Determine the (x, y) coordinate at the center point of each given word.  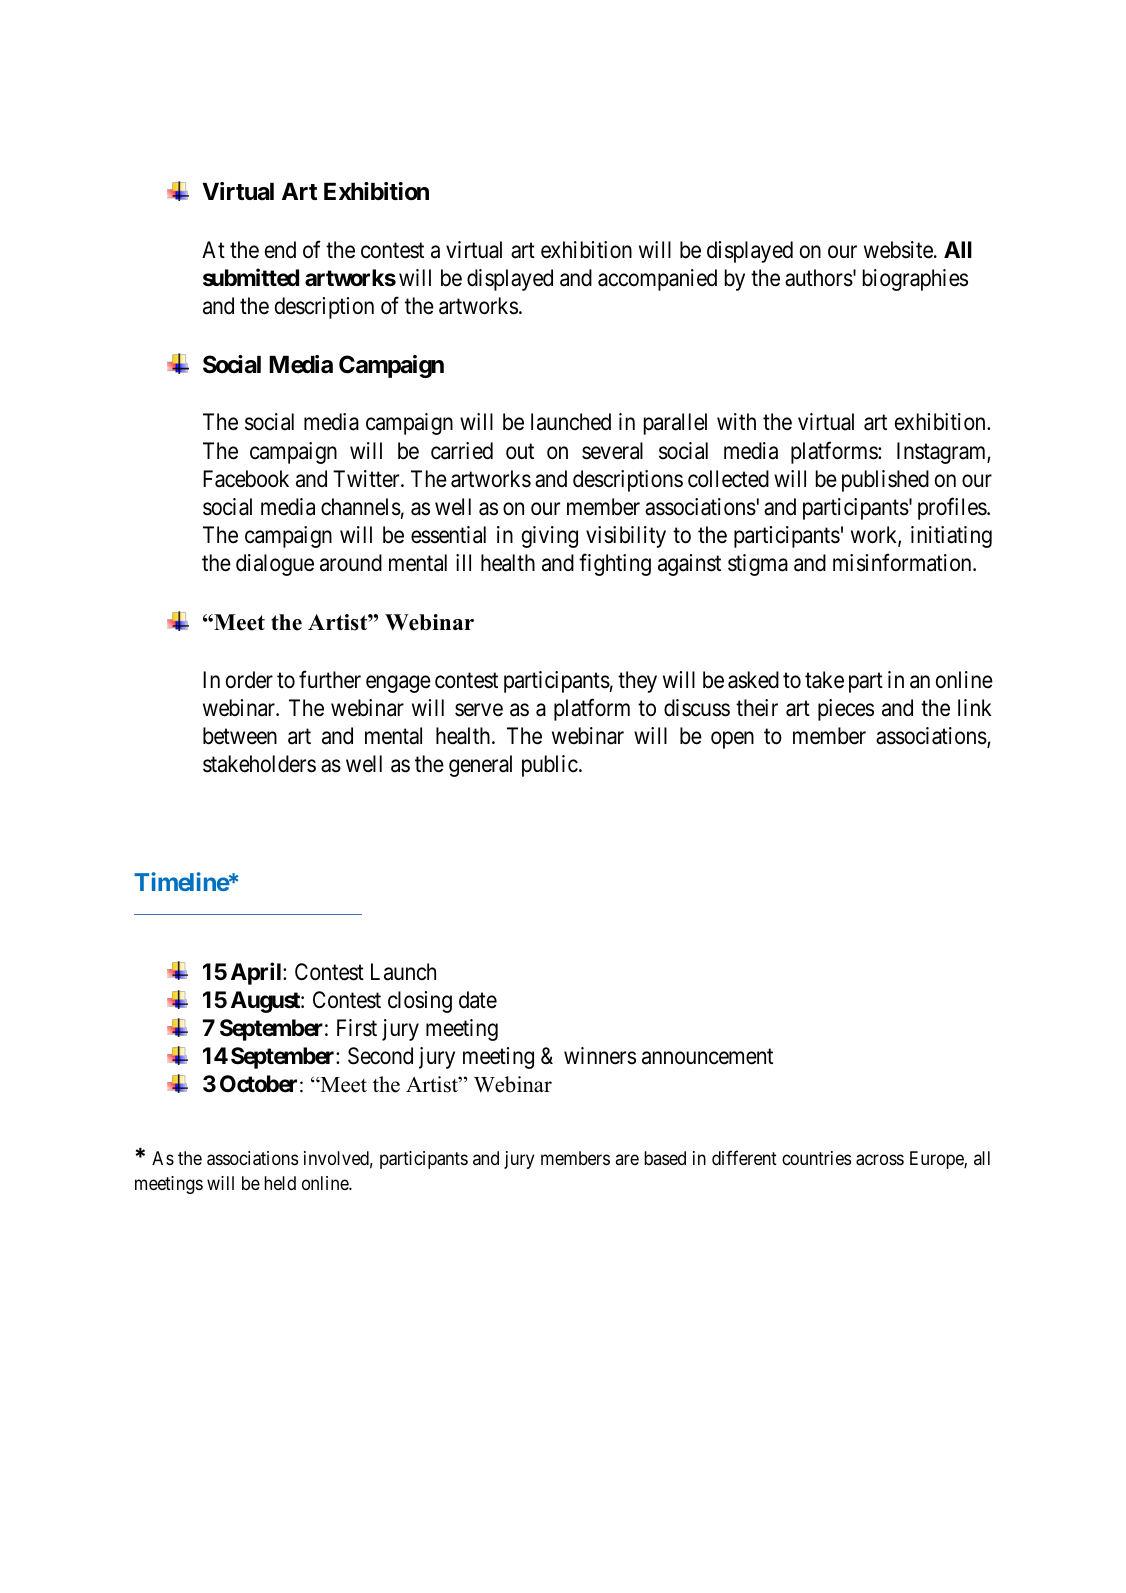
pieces (846, 710)
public (550, 766)
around (351, 563)
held (280, 1183)
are (627, 1159)
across (880, 1160)
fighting (615, 565)
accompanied (657, 280)
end (280, 250)
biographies (915, 280)
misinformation (903, 563)
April (257, 973)
